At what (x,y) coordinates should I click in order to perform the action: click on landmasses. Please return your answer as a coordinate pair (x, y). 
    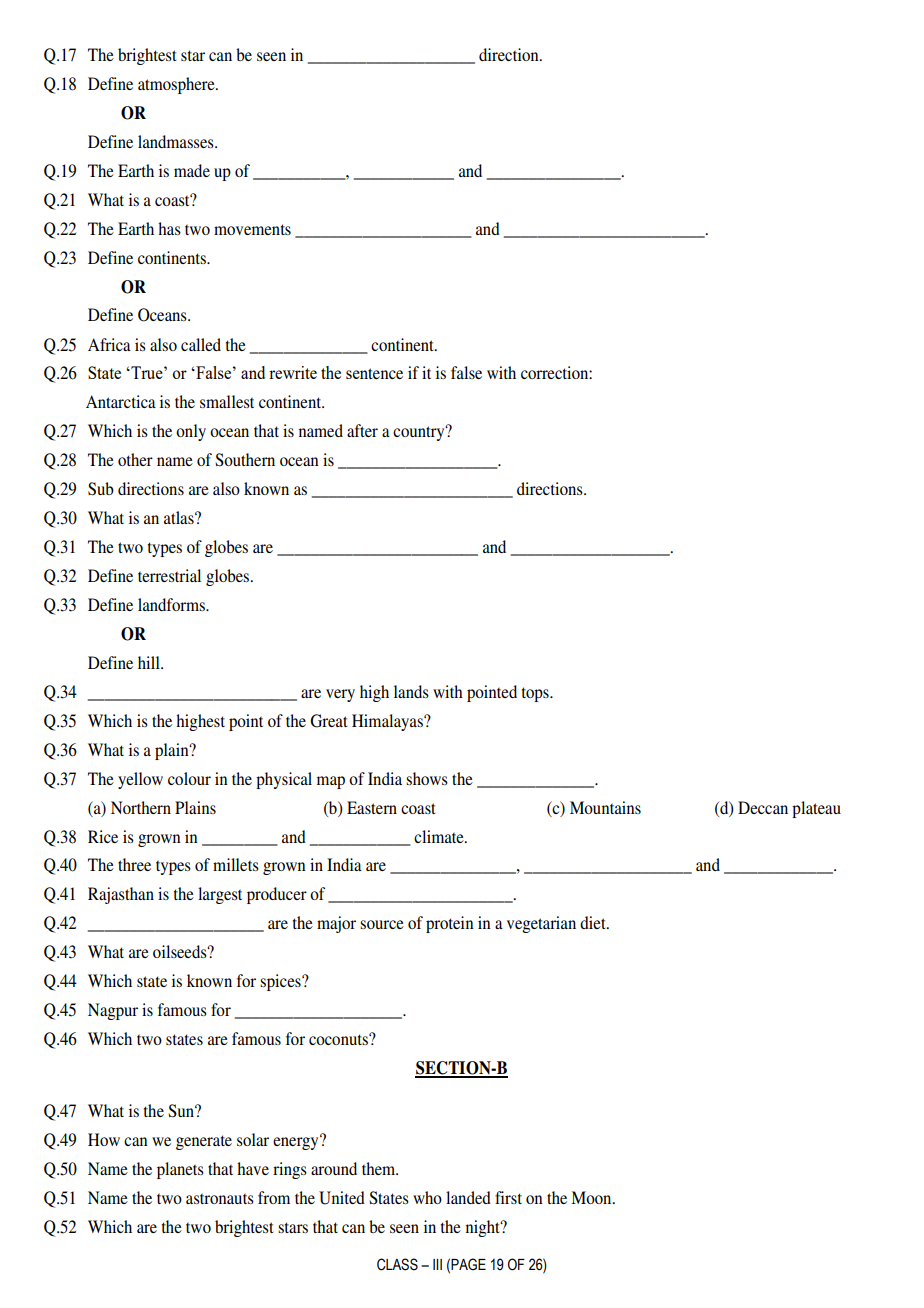
    Looking at the image, I should click on (177, 141).
